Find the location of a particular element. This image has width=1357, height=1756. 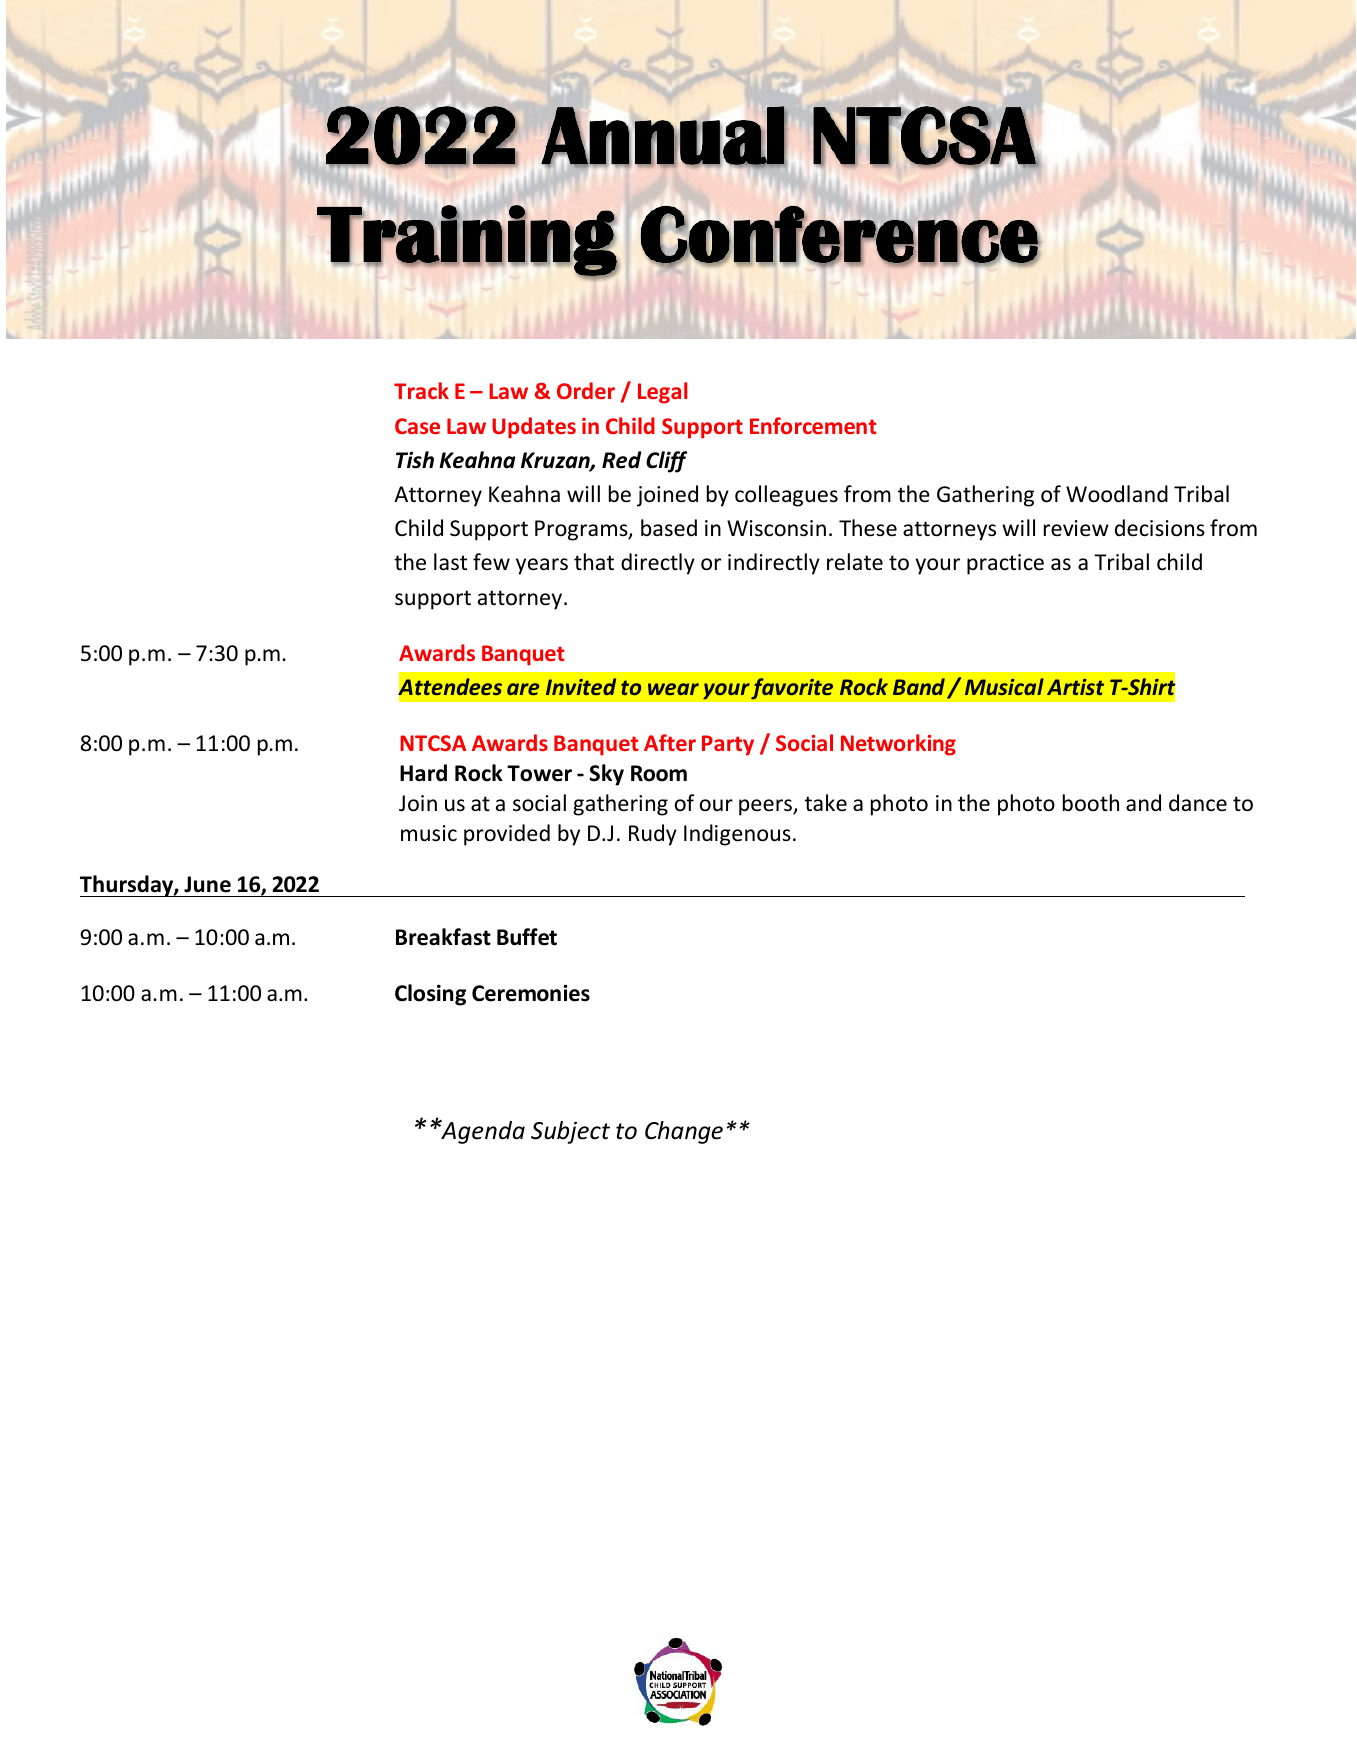

practice is located at coordinates (1005, 564).
